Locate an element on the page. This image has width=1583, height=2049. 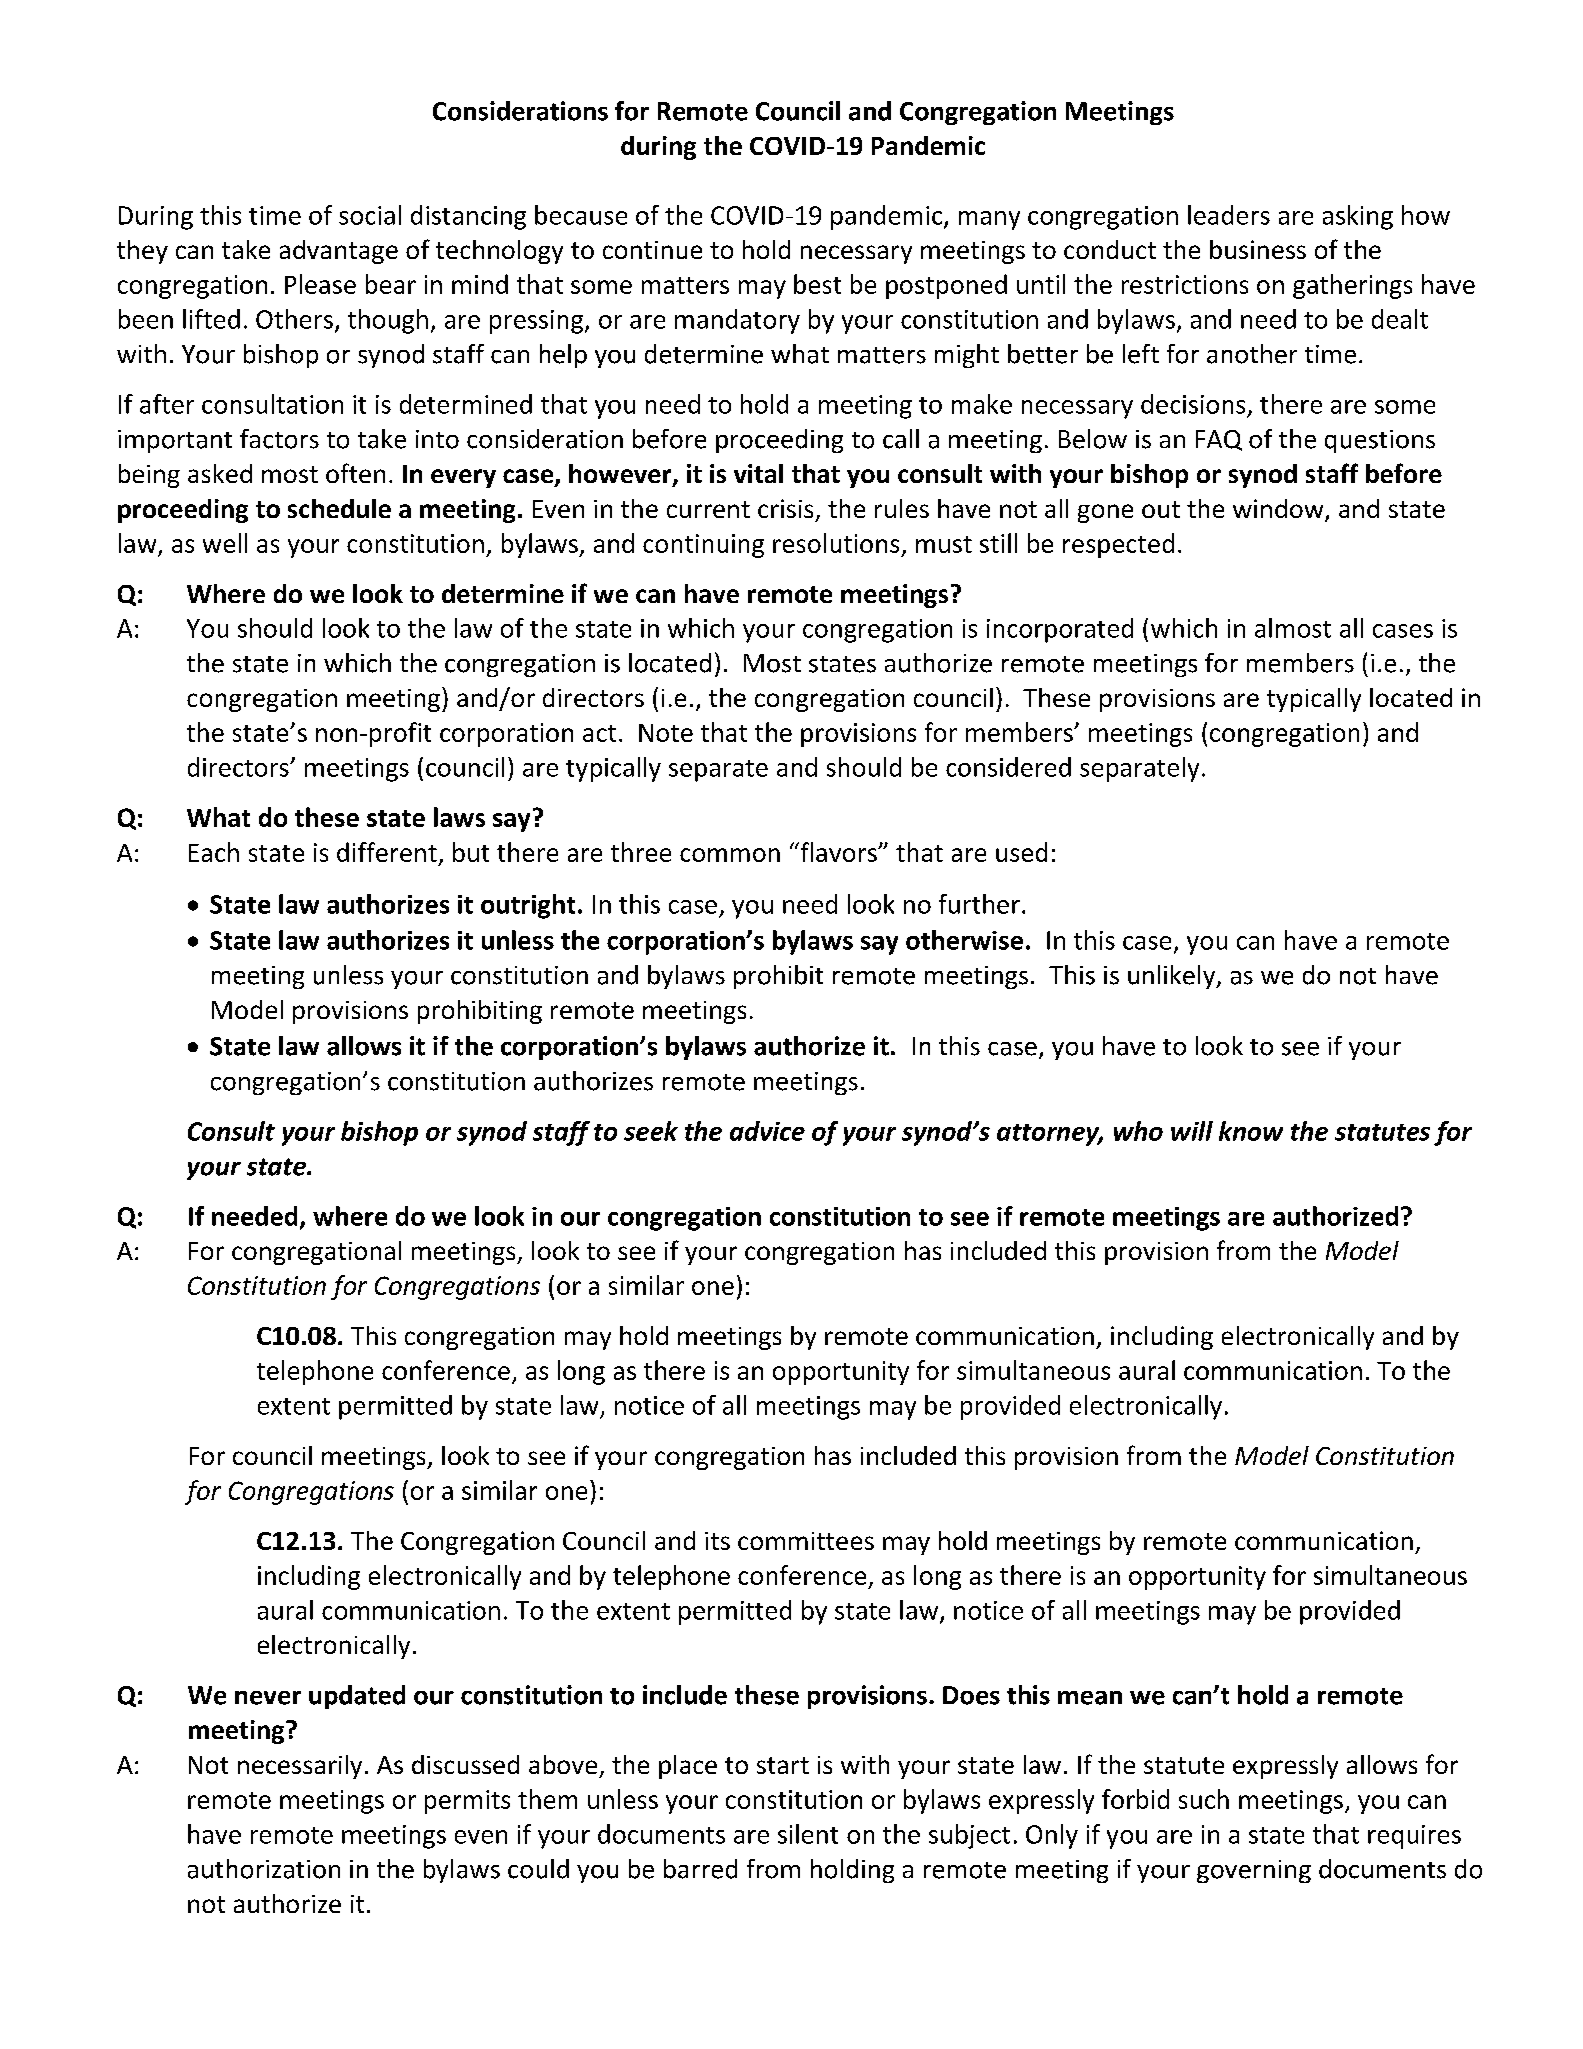
Please is located at coordinates (320, 284).
